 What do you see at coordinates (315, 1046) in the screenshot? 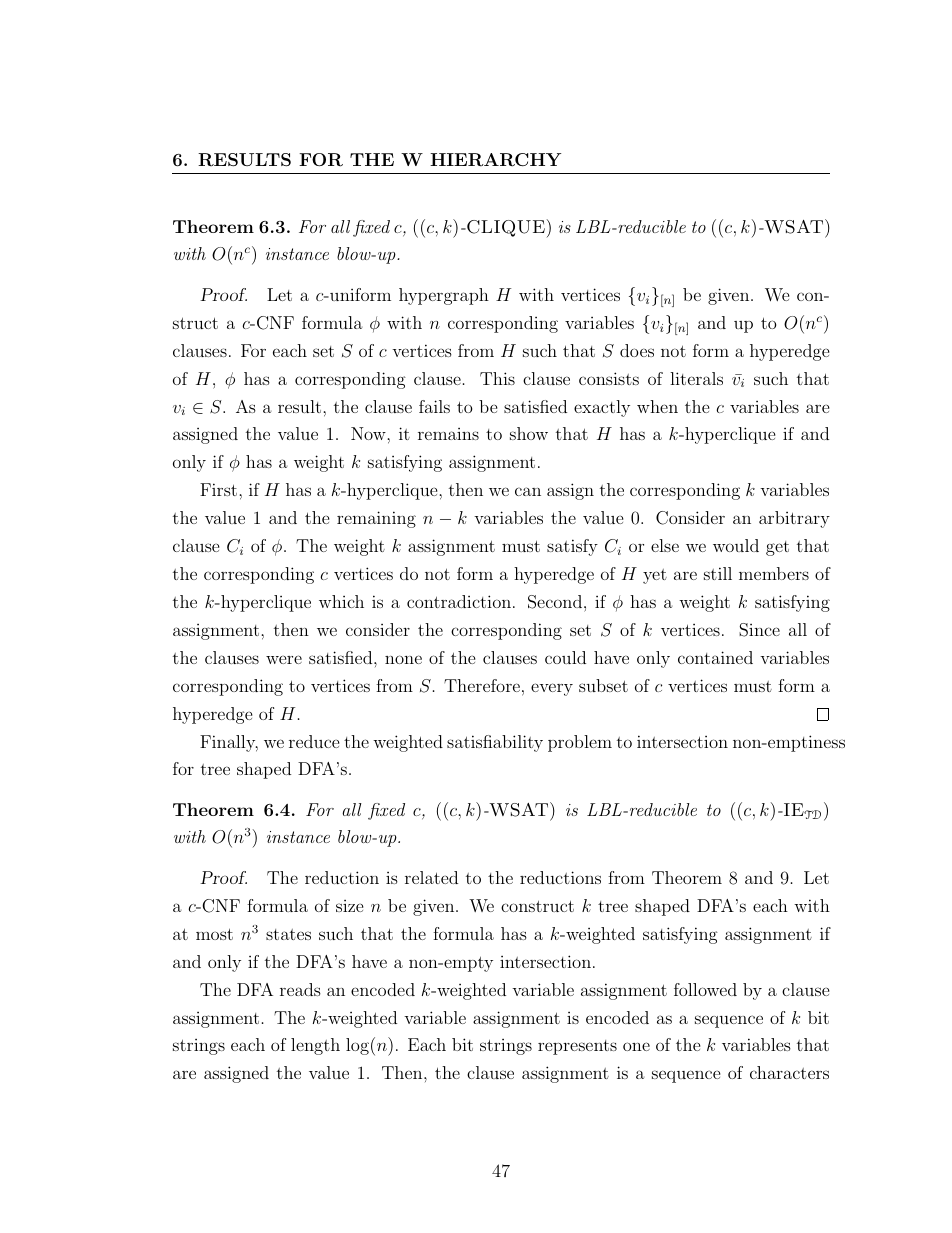
I see `length` at bounding box center [315, 1046].
